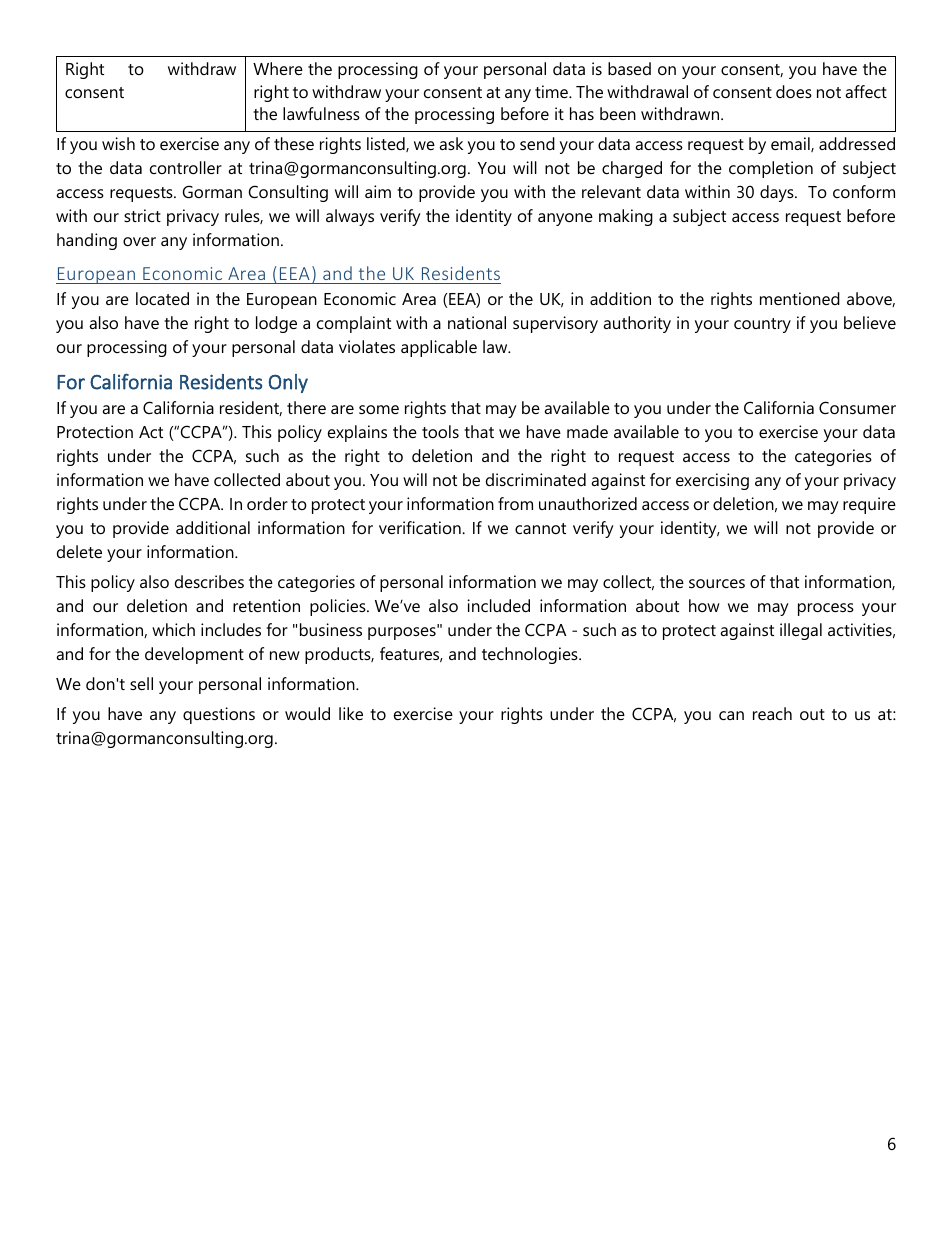  I want to click on time, so click(553, 91).
